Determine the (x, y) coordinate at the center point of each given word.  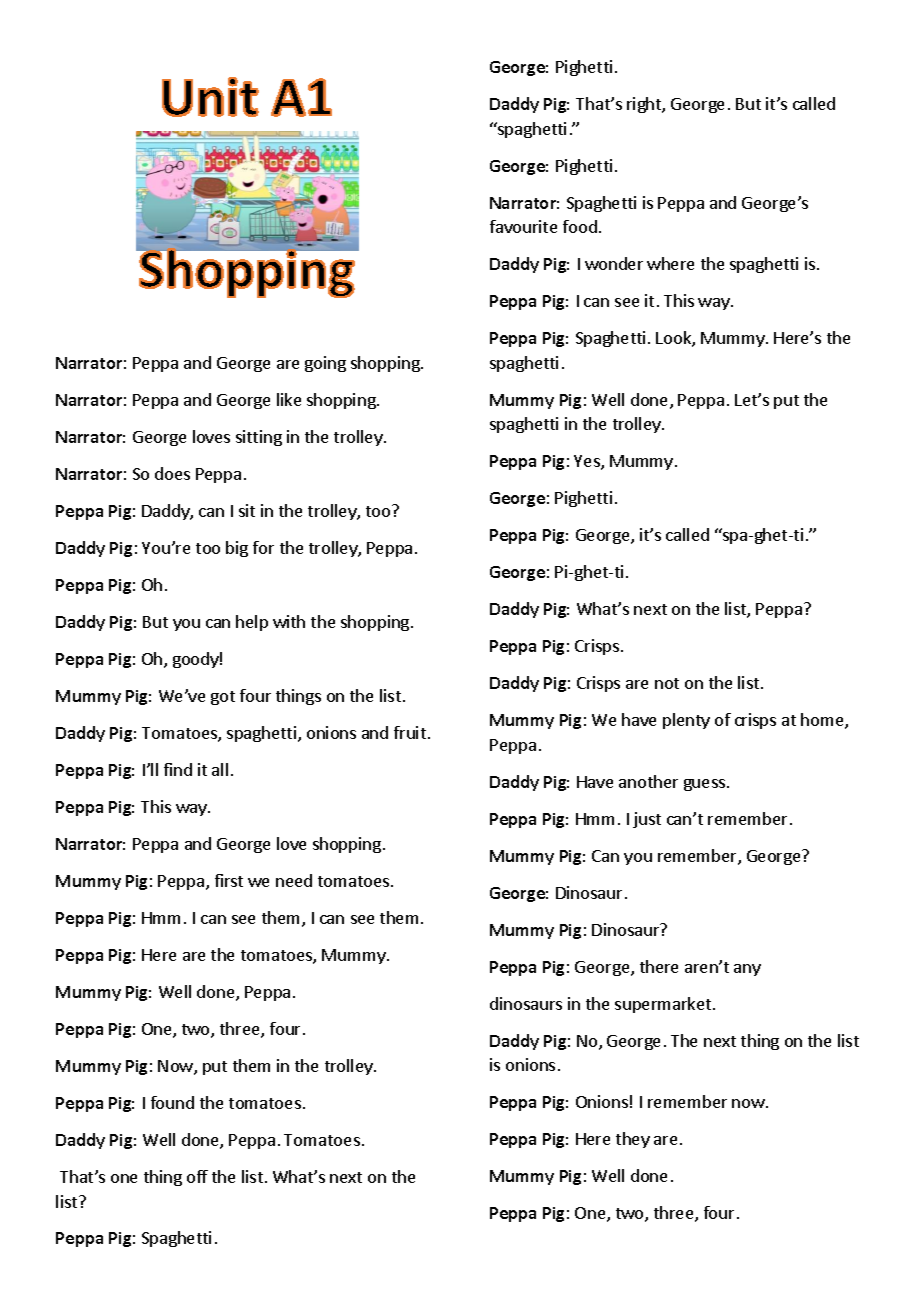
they (633, 1140)
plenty (686, 721)
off (197, 1176)
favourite (523, 226)
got (223, 698)
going (325, 364)
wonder (614, 263)
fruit (410, 732)
